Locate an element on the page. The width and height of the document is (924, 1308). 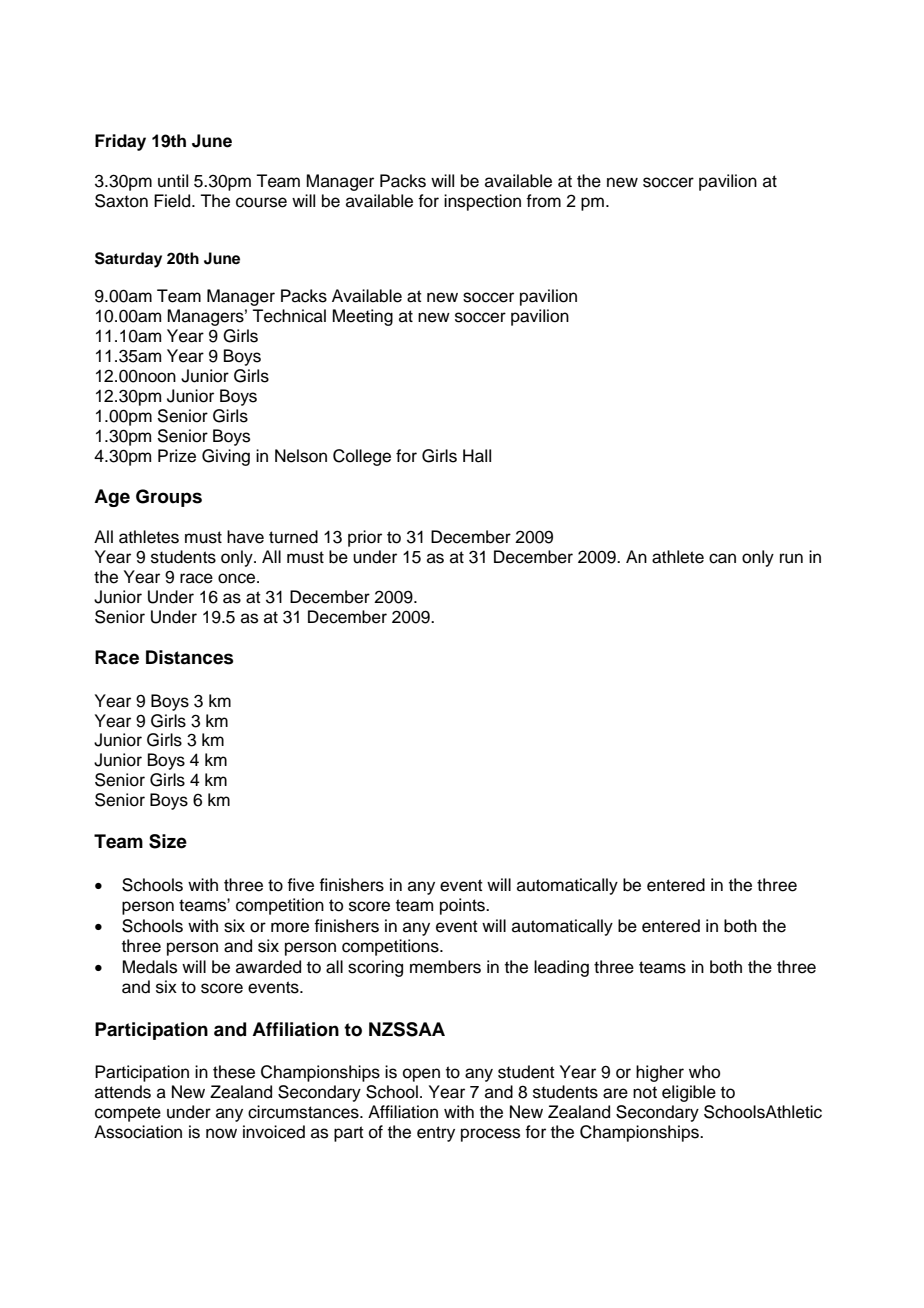
Distances is located at coordinates (190, 657).
